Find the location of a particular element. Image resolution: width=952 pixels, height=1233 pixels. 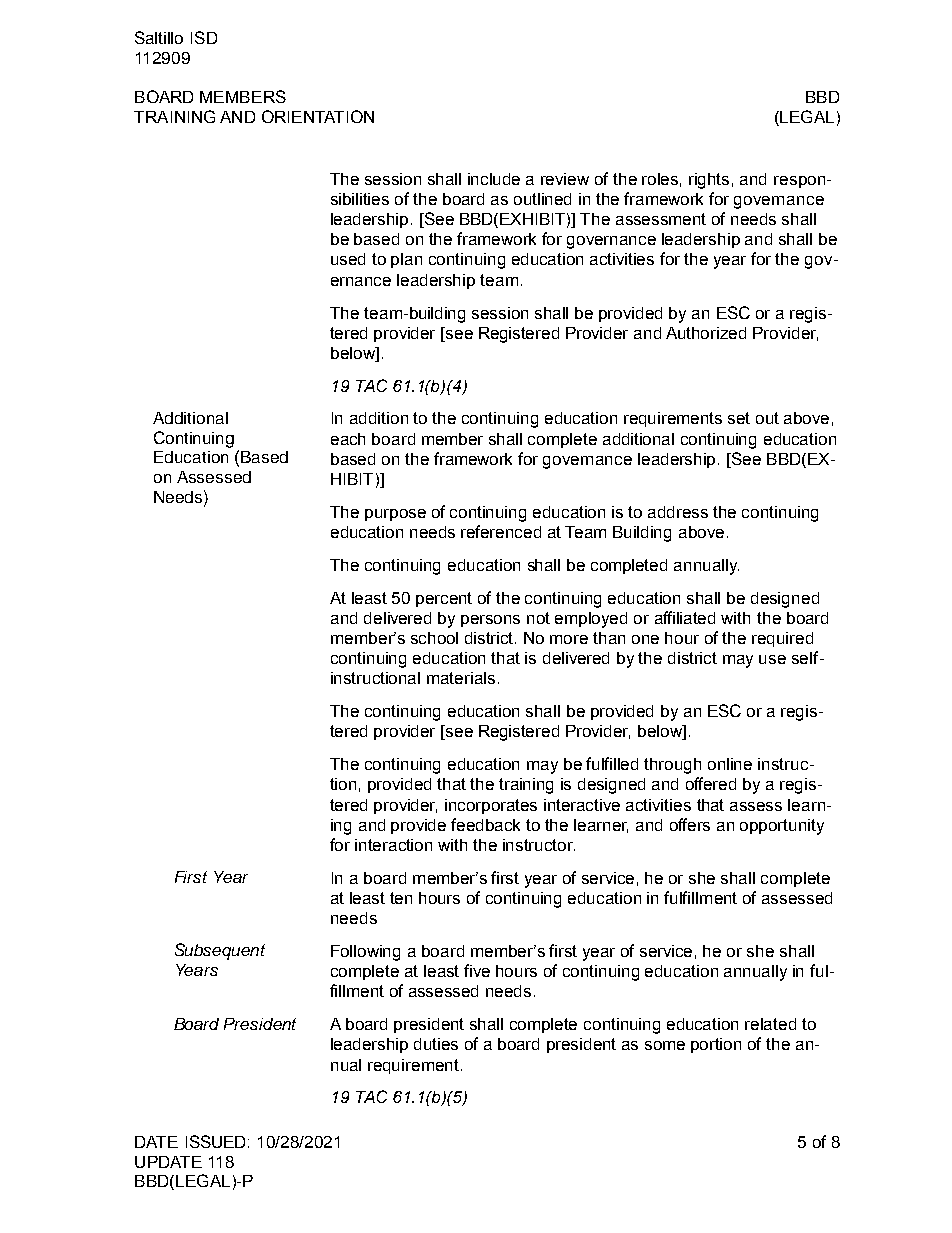

Subsequent is located at coordinates (220, 951).
